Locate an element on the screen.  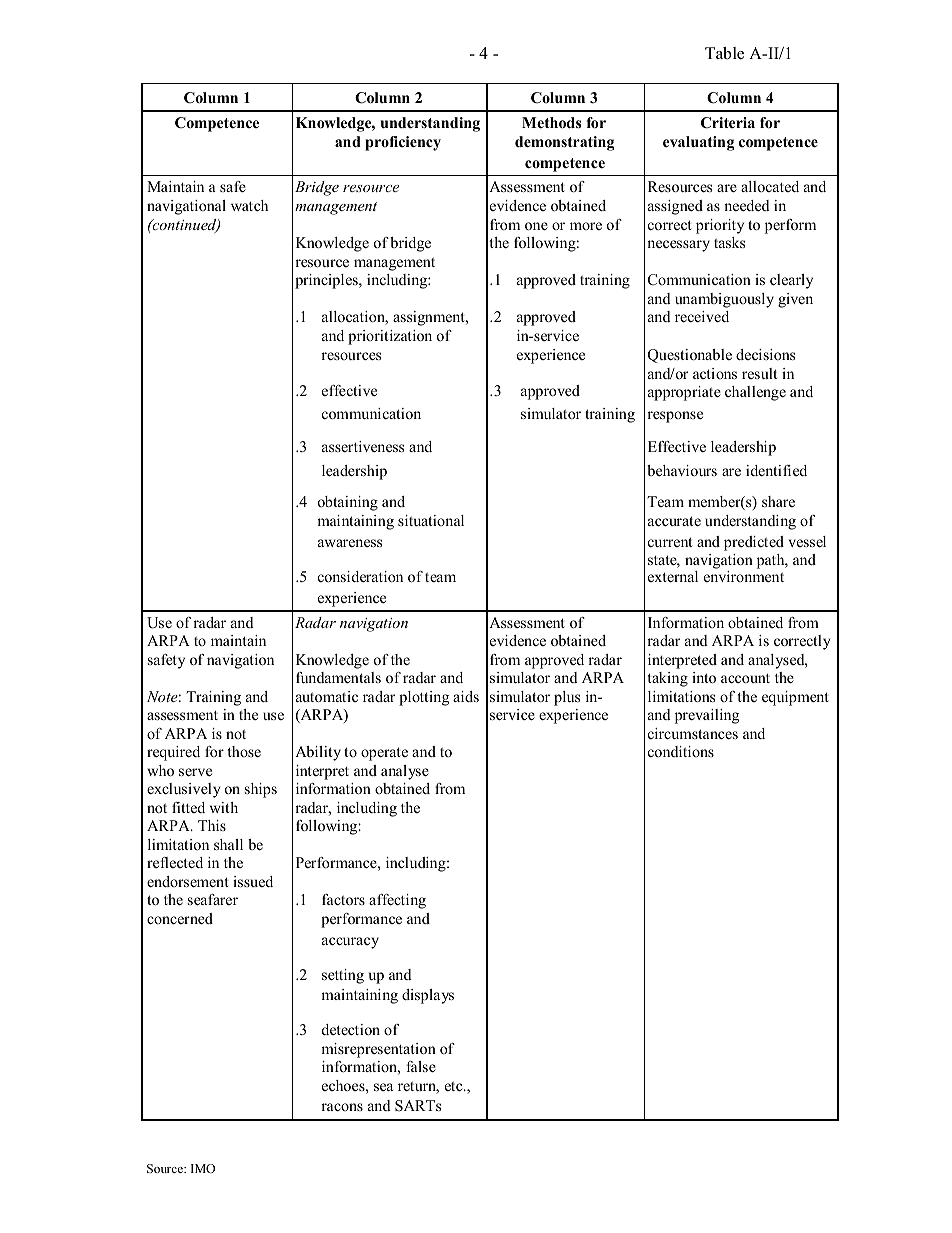
conditions is located at coordinates (681, 751).
